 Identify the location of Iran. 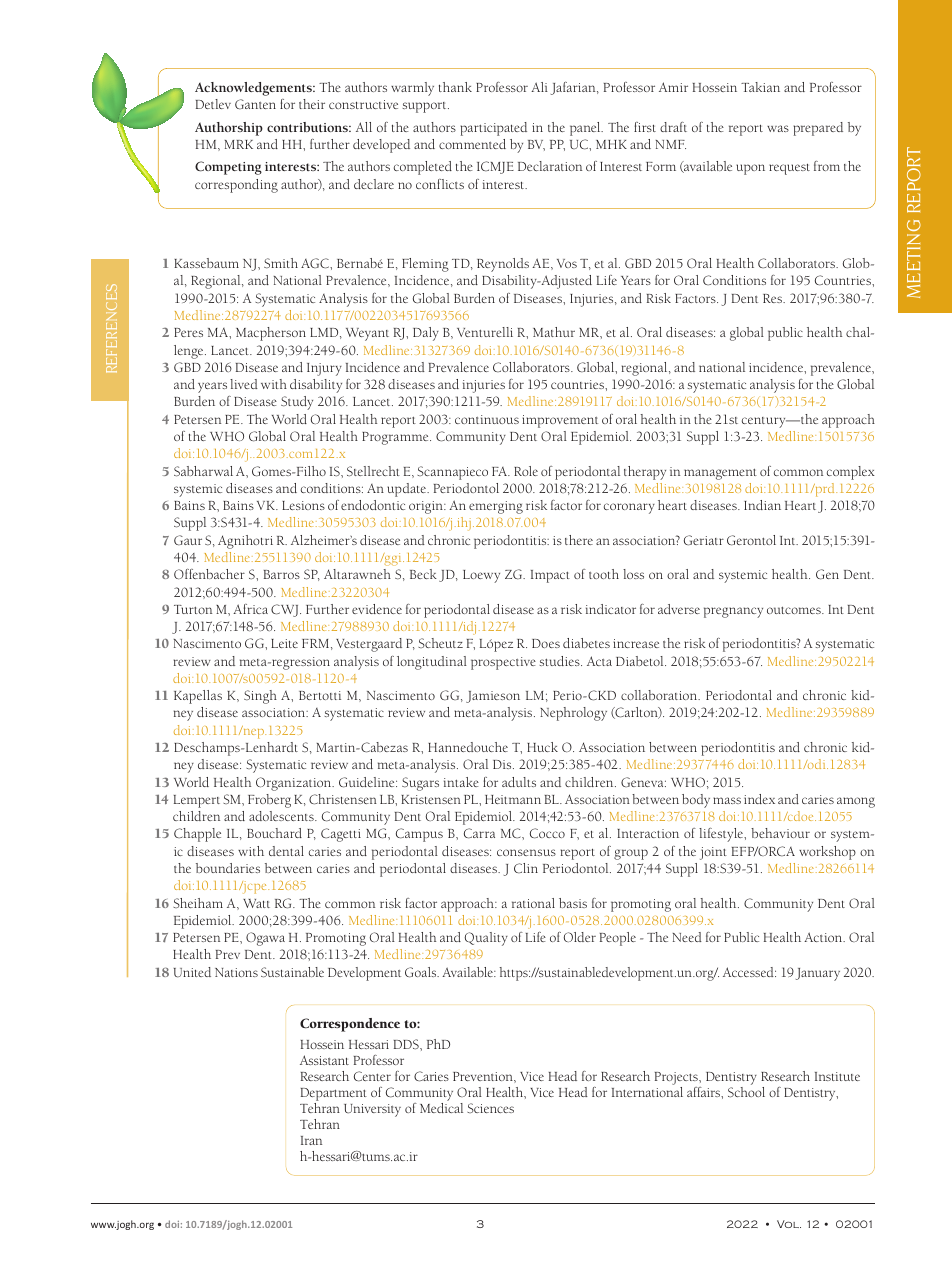
(311, 1140).
